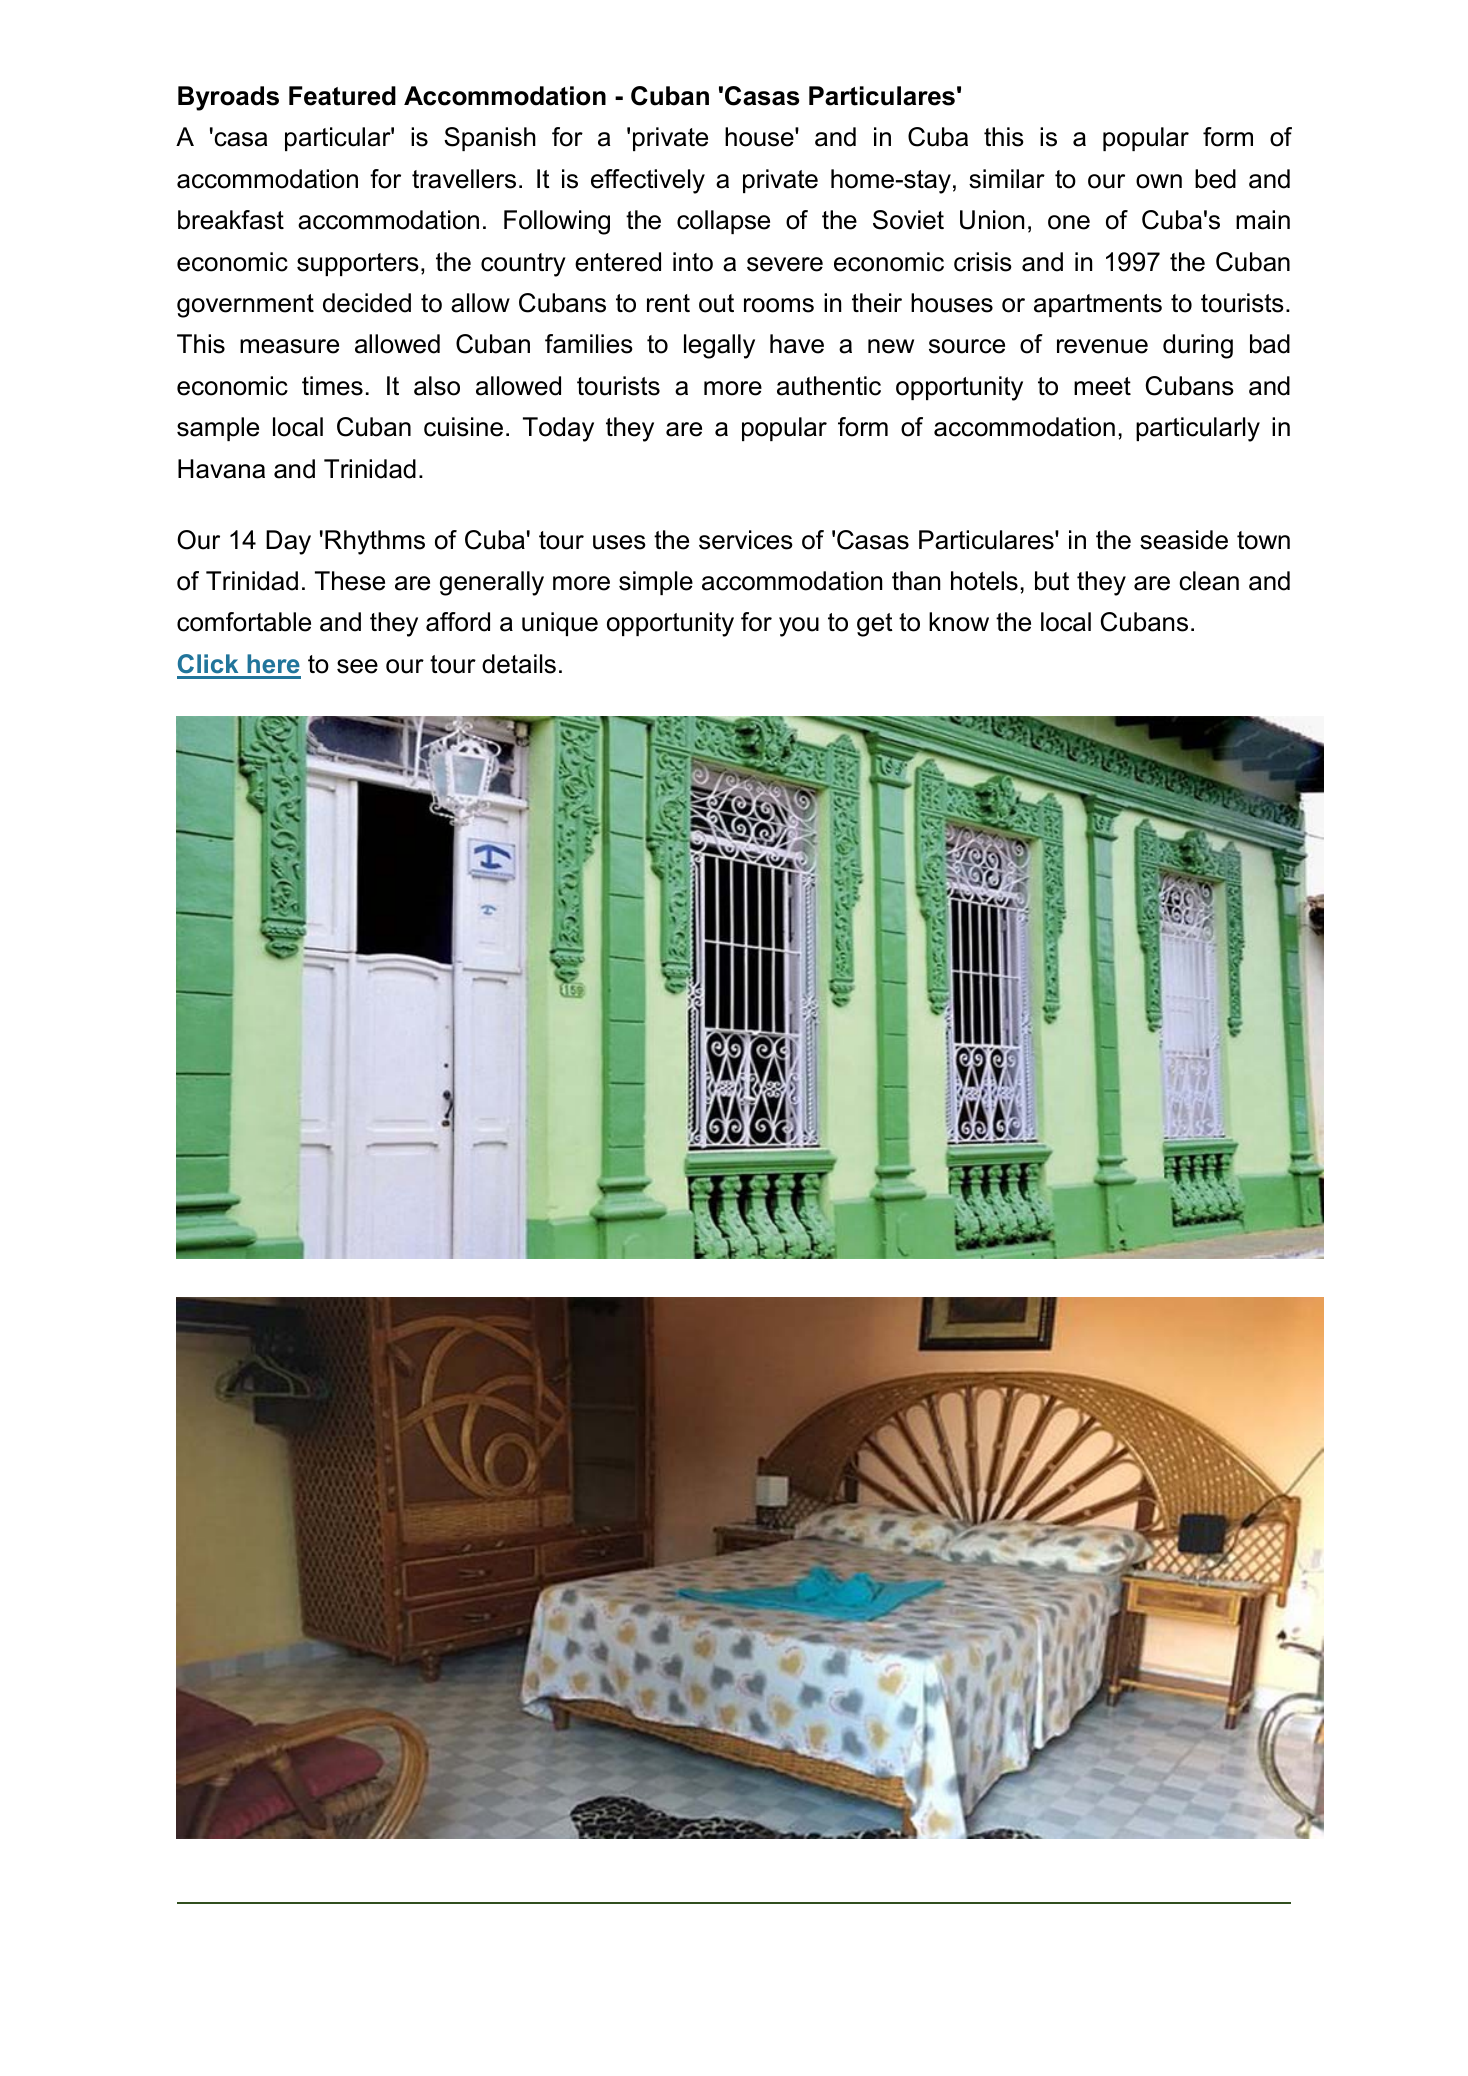 This screenshot has width=1468, height=2076. Describe the element at coordinates (723, 222) in the screenshot. I see `collapse` at that location.
